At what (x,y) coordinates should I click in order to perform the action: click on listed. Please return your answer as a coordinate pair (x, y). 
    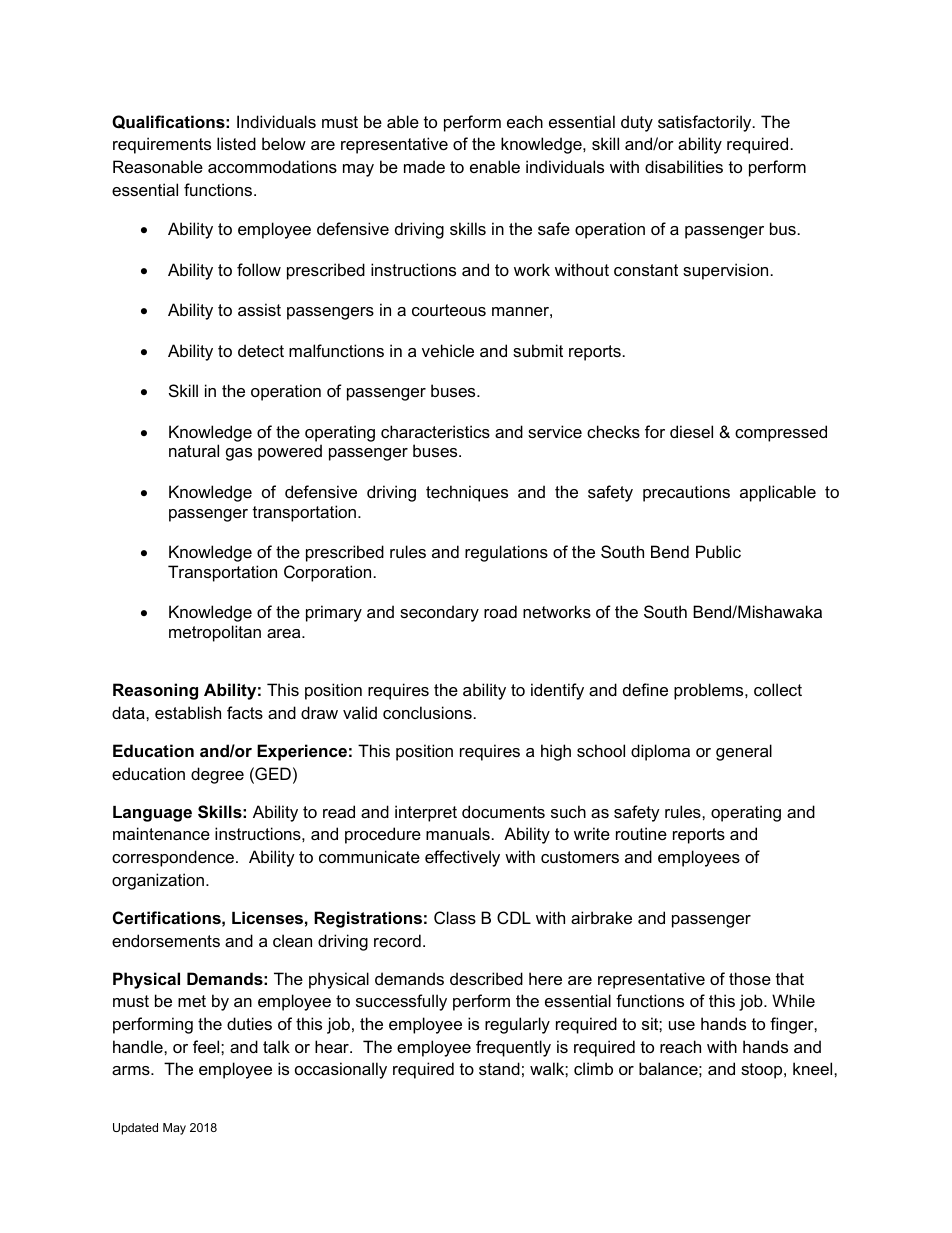
    Looking at the image, I should click on (236, 143).
